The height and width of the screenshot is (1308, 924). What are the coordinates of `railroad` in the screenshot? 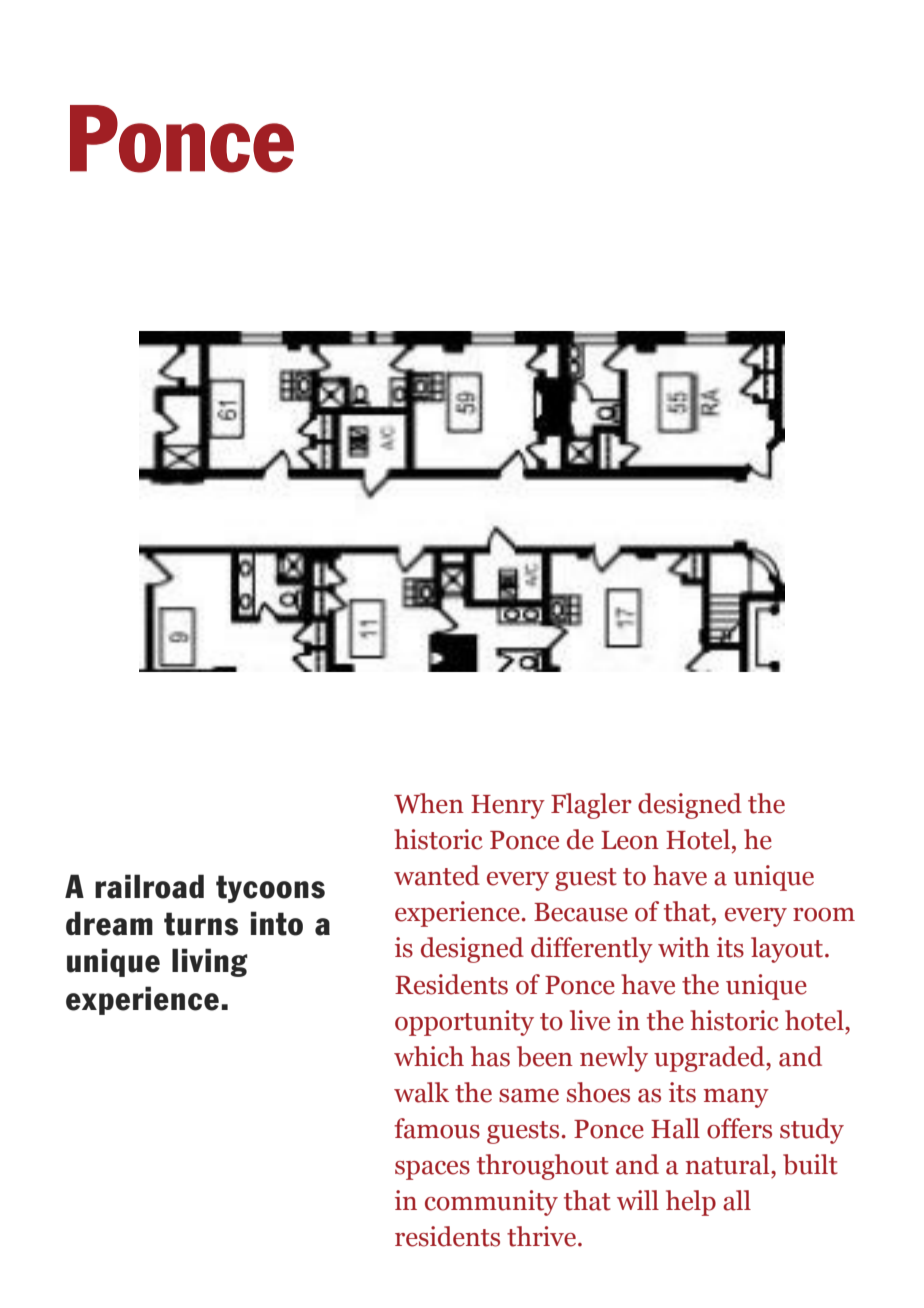 It's located at (149, 886).
